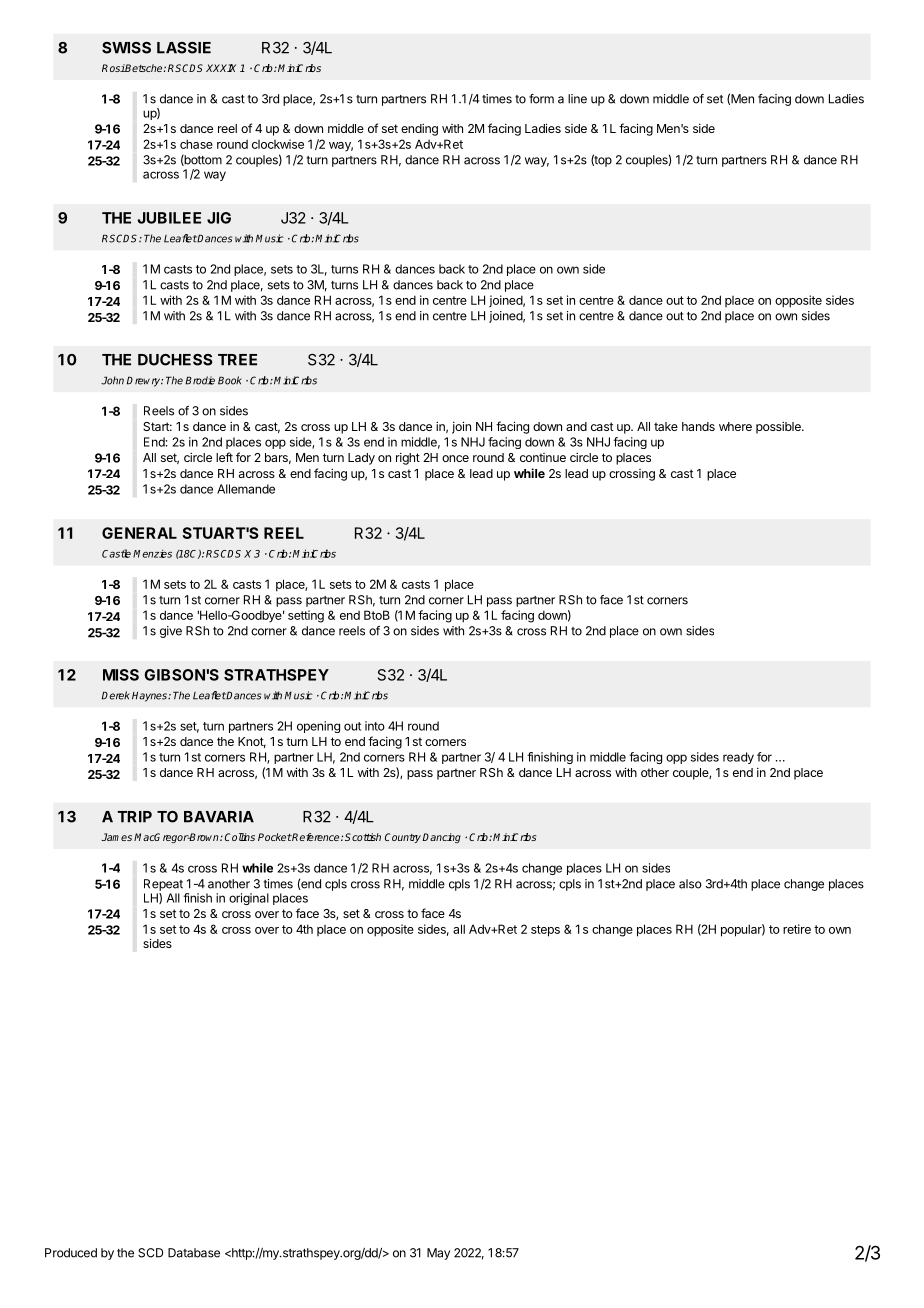 This document has height=1308, width=924. Describe the element at coordinates (690, 884) in the document. I see `also` at that location.
